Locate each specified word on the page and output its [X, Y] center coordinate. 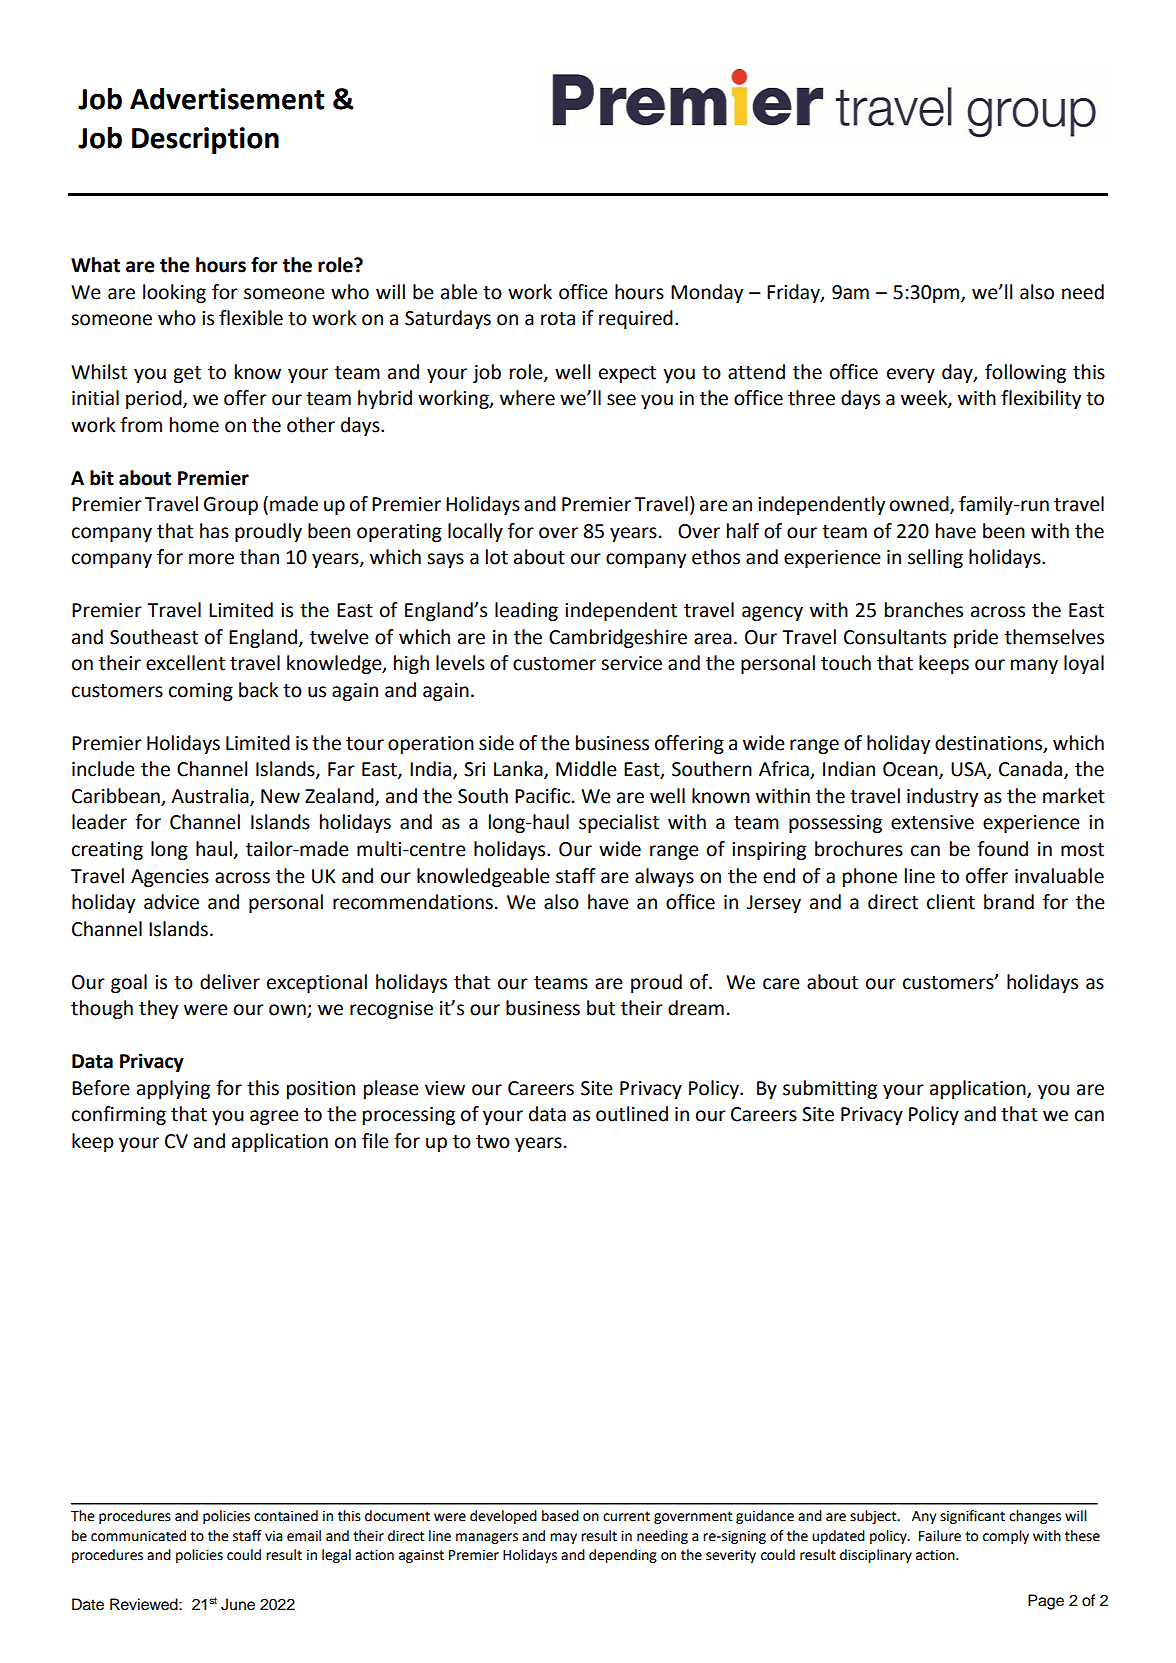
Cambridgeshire [618, 638]
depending [623, 1556]
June [238, 1604]
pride [976, 638]
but [601, 1008]
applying [173, 1089]
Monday [707, 293]
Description [205, 140]
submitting [830, 1089]
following [1025, 373]
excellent [185, 663]
